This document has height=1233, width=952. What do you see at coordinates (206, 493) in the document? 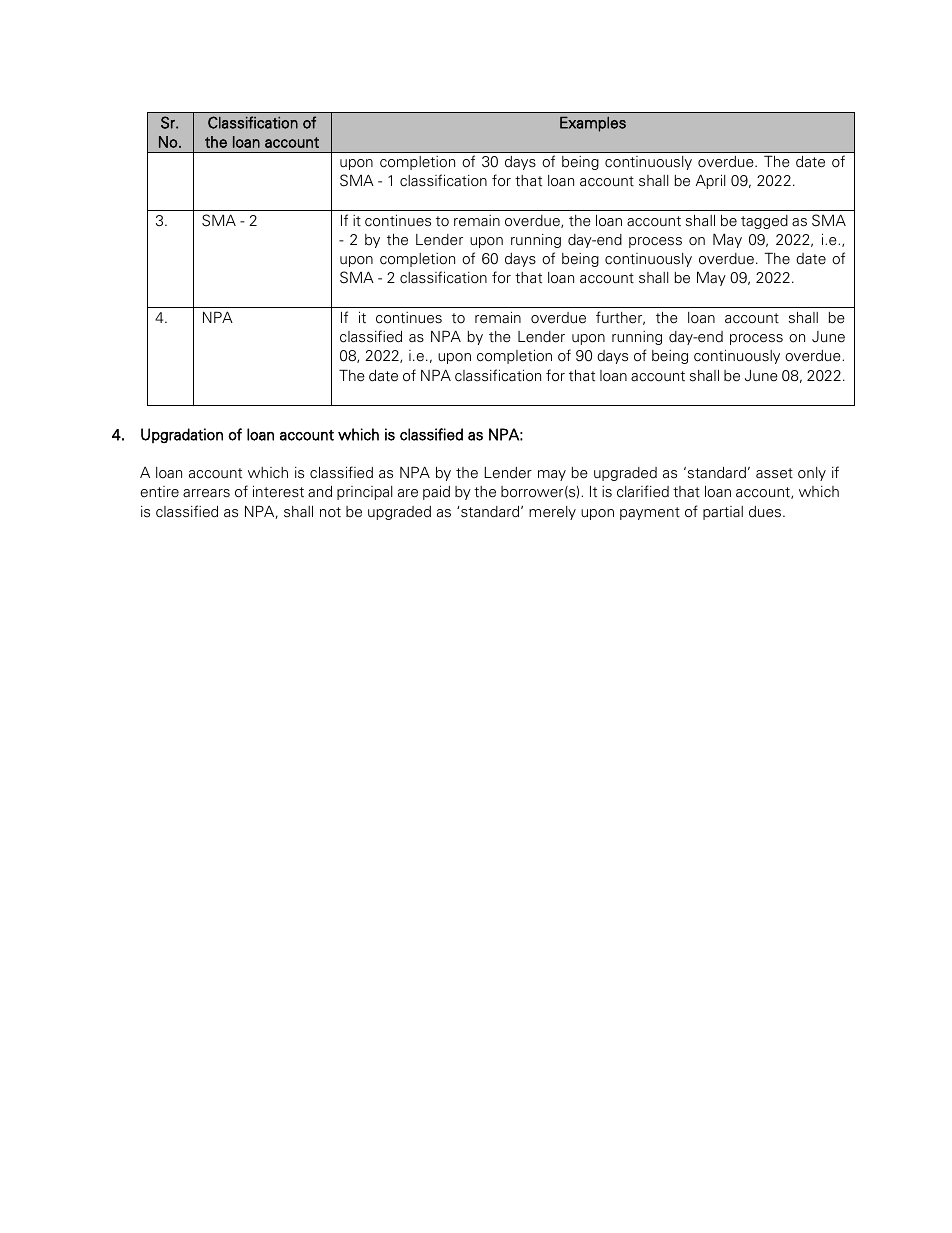
I see `arrears` at bounding box center [206, 493].
